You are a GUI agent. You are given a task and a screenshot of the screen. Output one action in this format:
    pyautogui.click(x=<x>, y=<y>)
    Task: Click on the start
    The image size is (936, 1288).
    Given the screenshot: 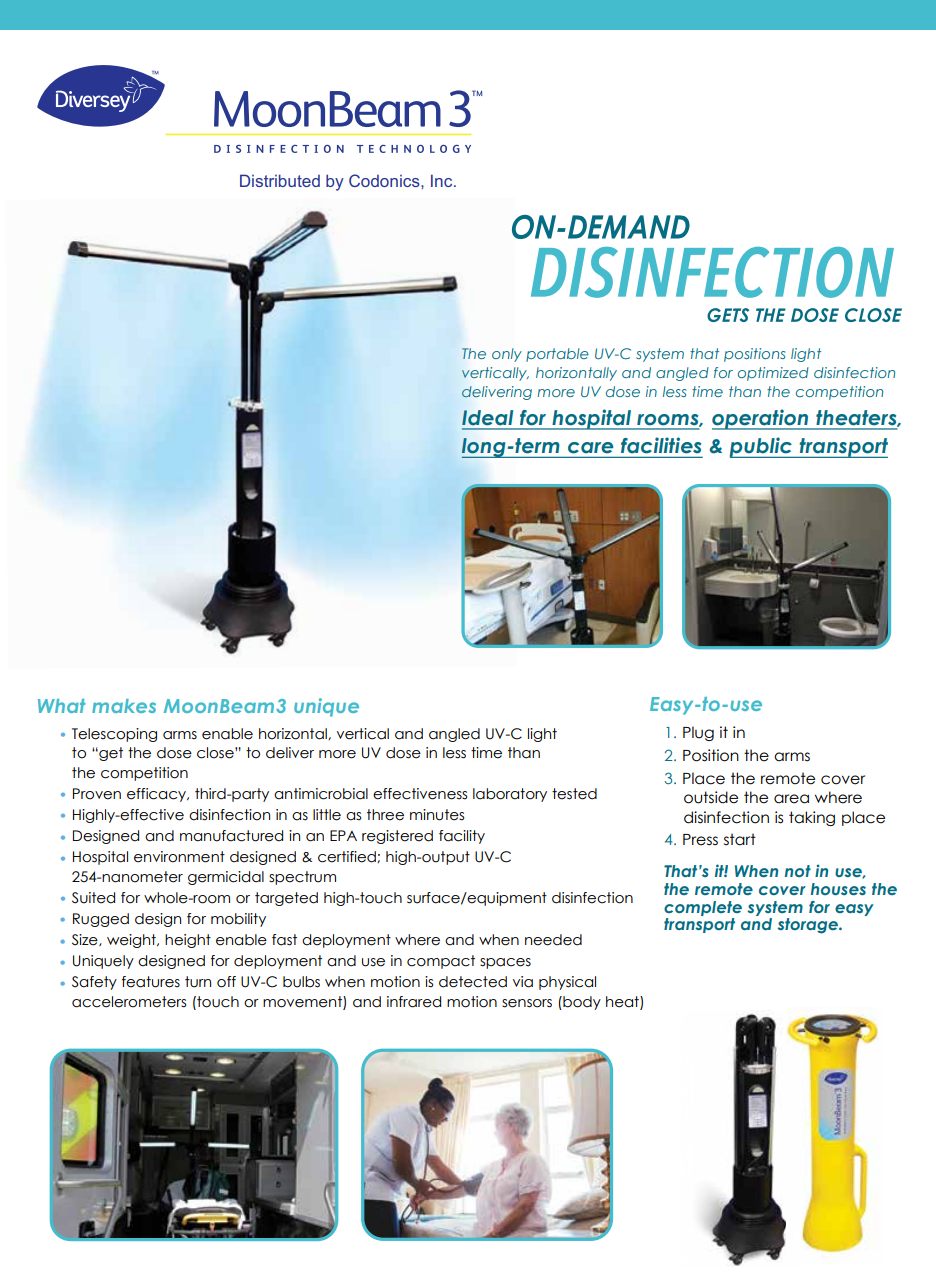 What is the action you would take?
    pyautogui.click(x=740, y=839)
